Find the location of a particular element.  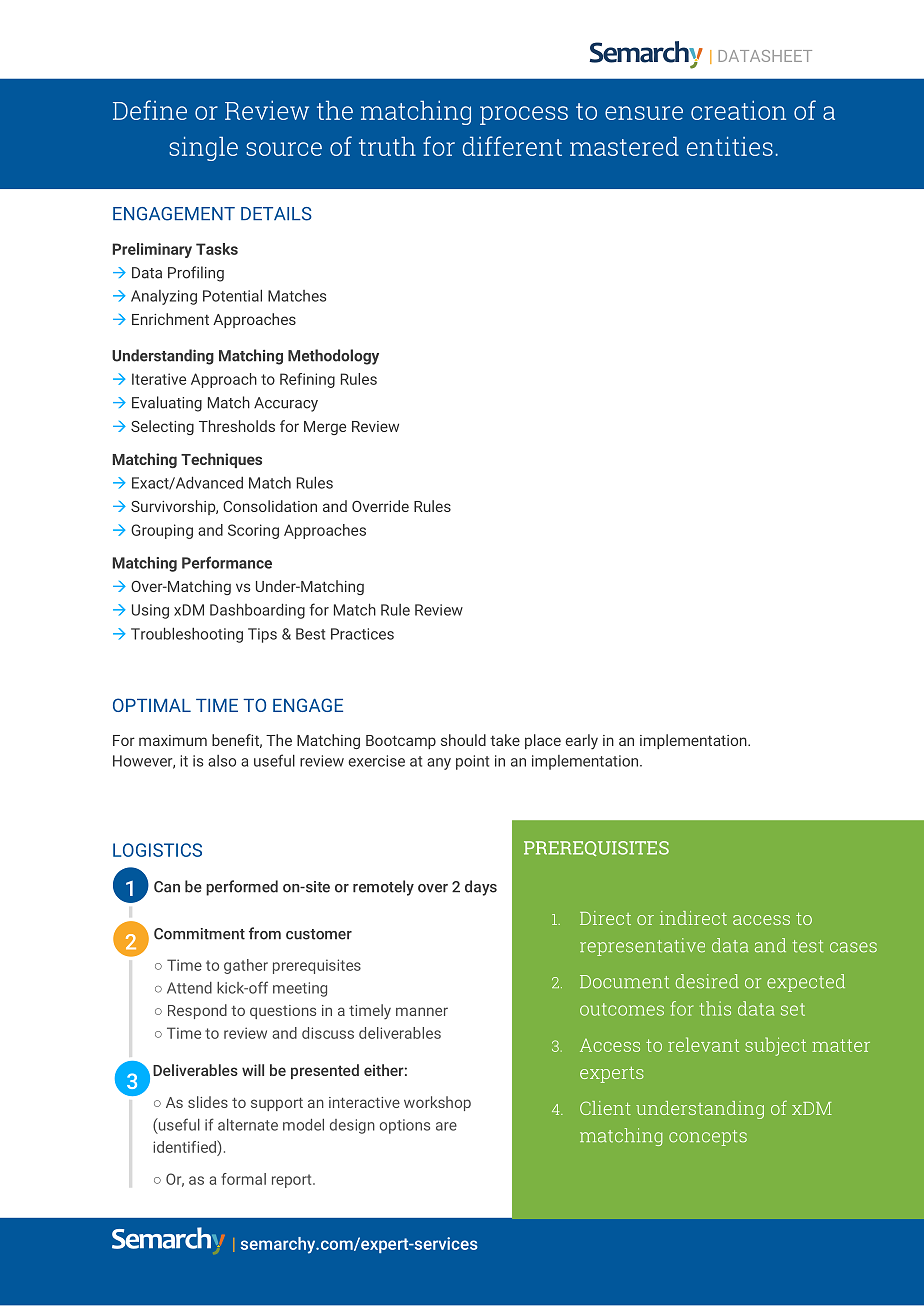

point is located at coordinates (472, 762).
